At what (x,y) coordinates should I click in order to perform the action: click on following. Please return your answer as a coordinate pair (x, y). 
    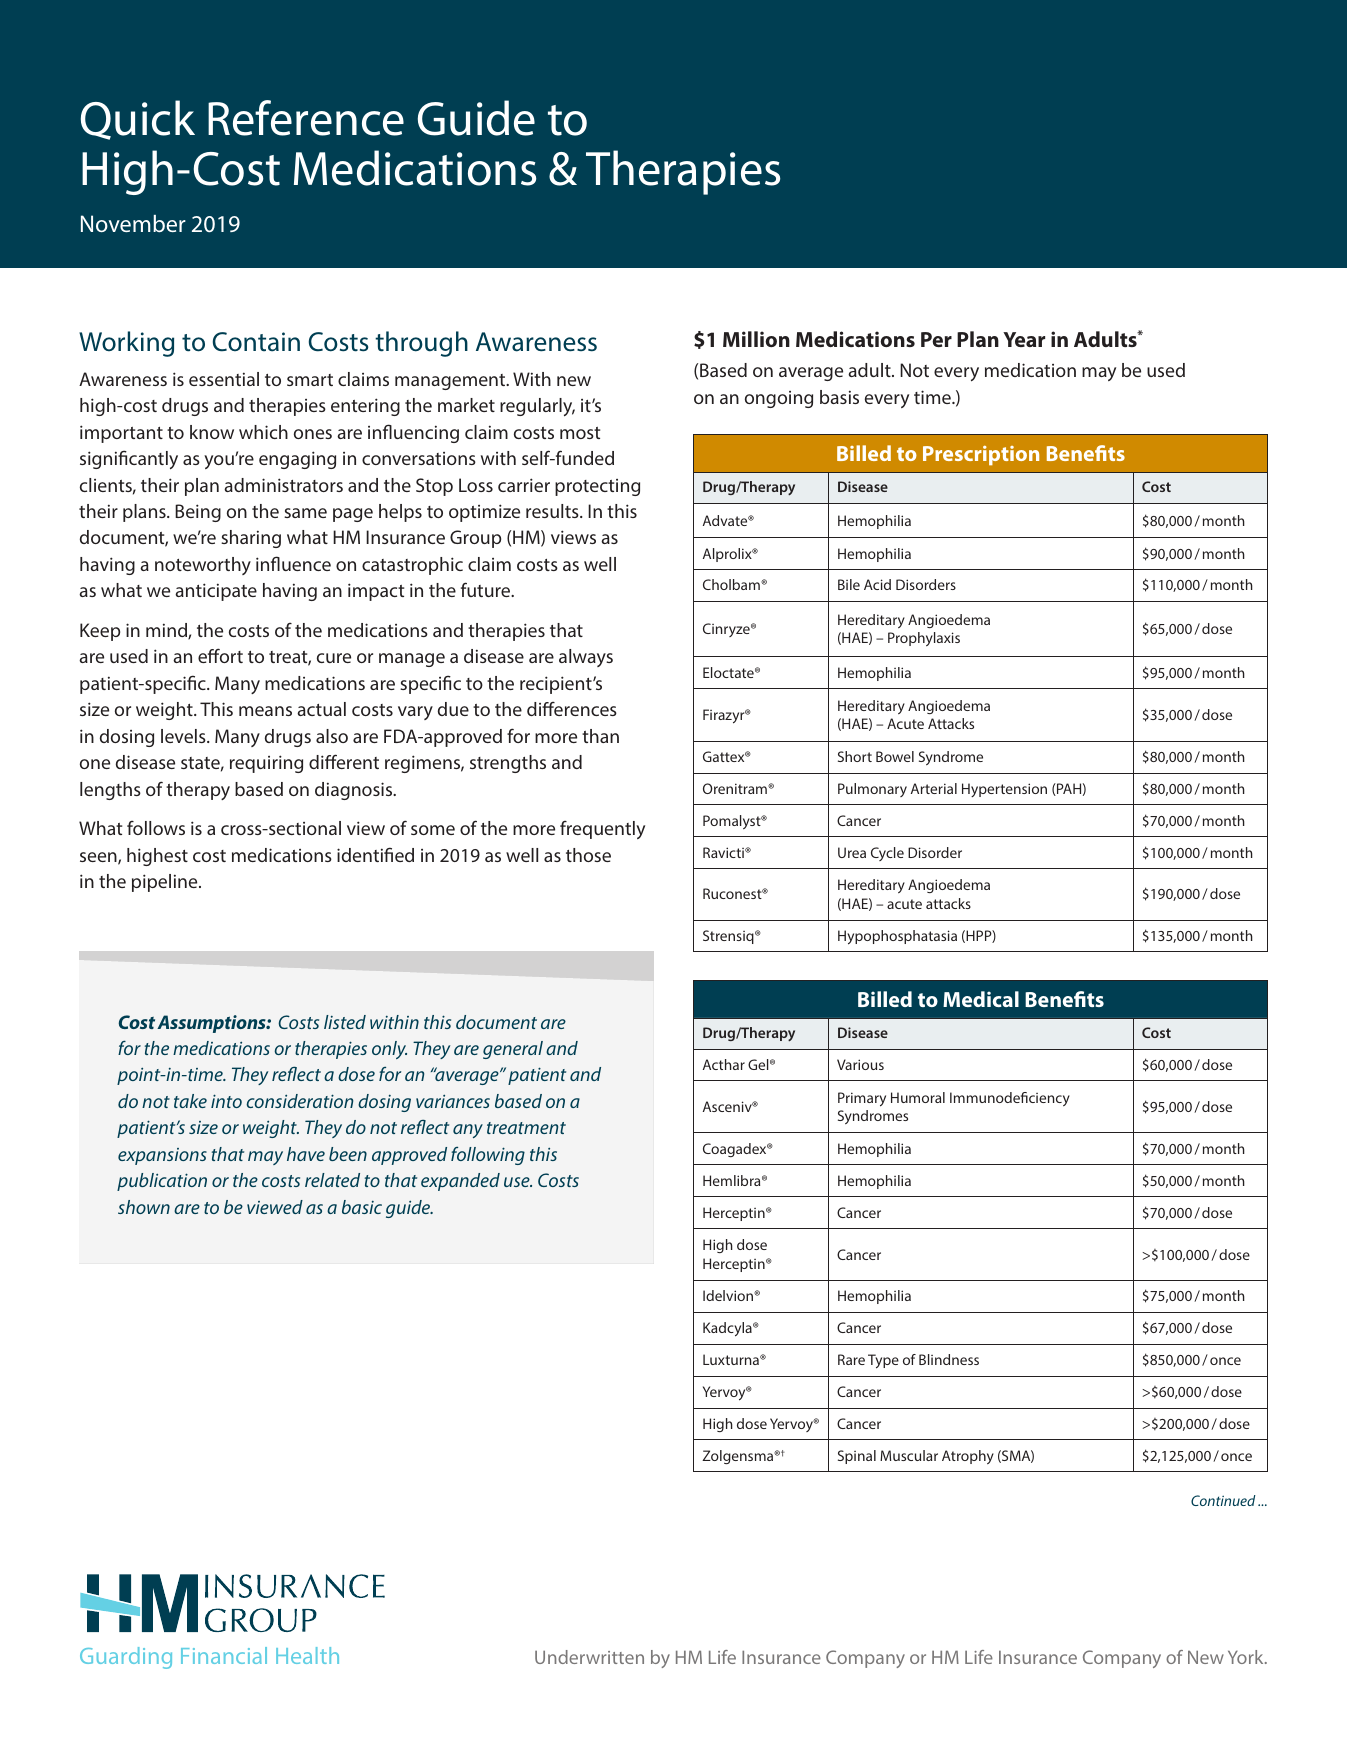
    Looking at the image, I should click on (488, 1155).
